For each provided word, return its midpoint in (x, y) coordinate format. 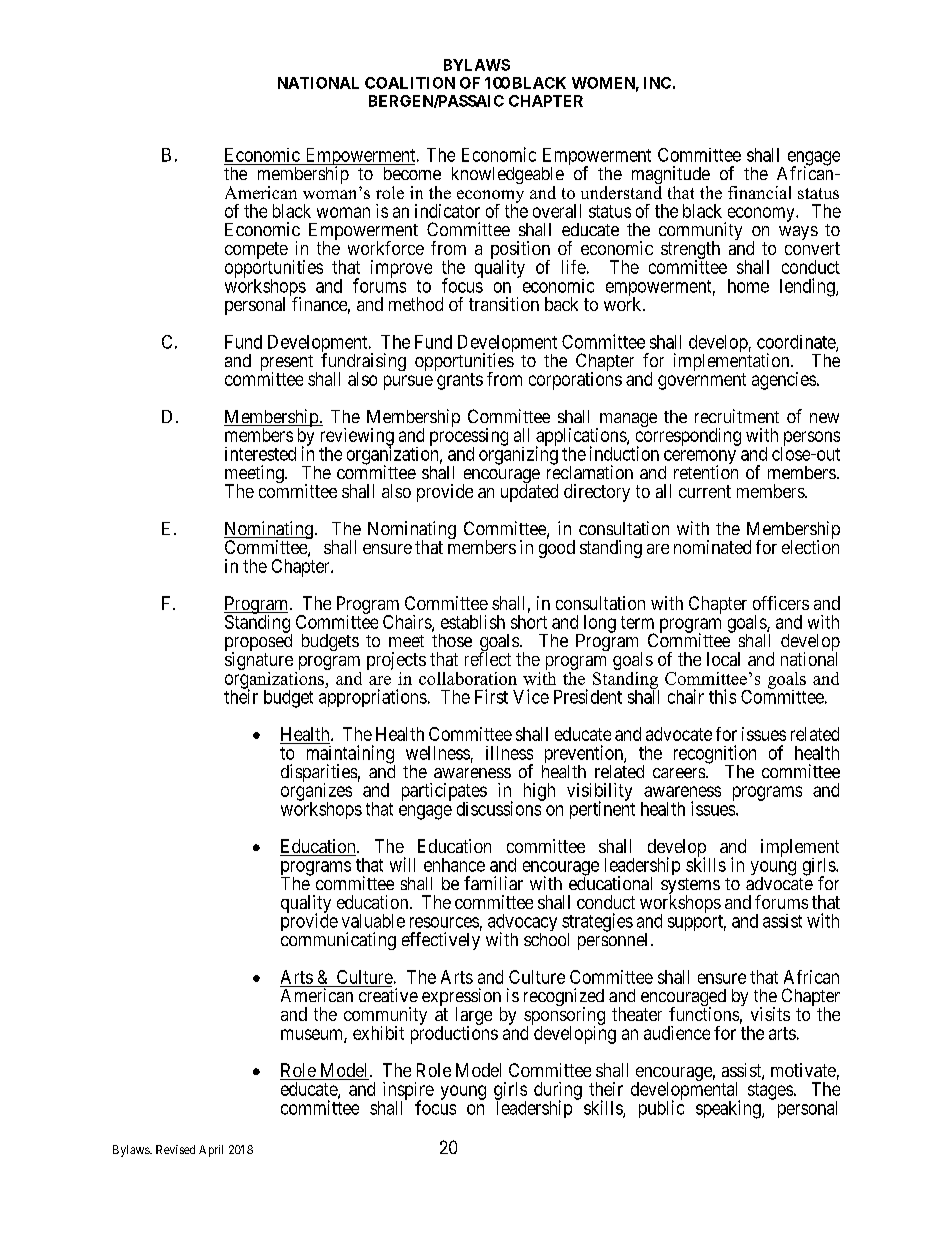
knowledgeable (508, 177)
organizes (316, 793)
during (558, 1092)
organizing (518, 455)
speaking (729, 1109)
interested (260, 454)
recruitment (737, 416)
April (211, 1151)
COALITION (410, 83)
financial (759, 192)
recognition (715, 755)
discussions (500, 808)
